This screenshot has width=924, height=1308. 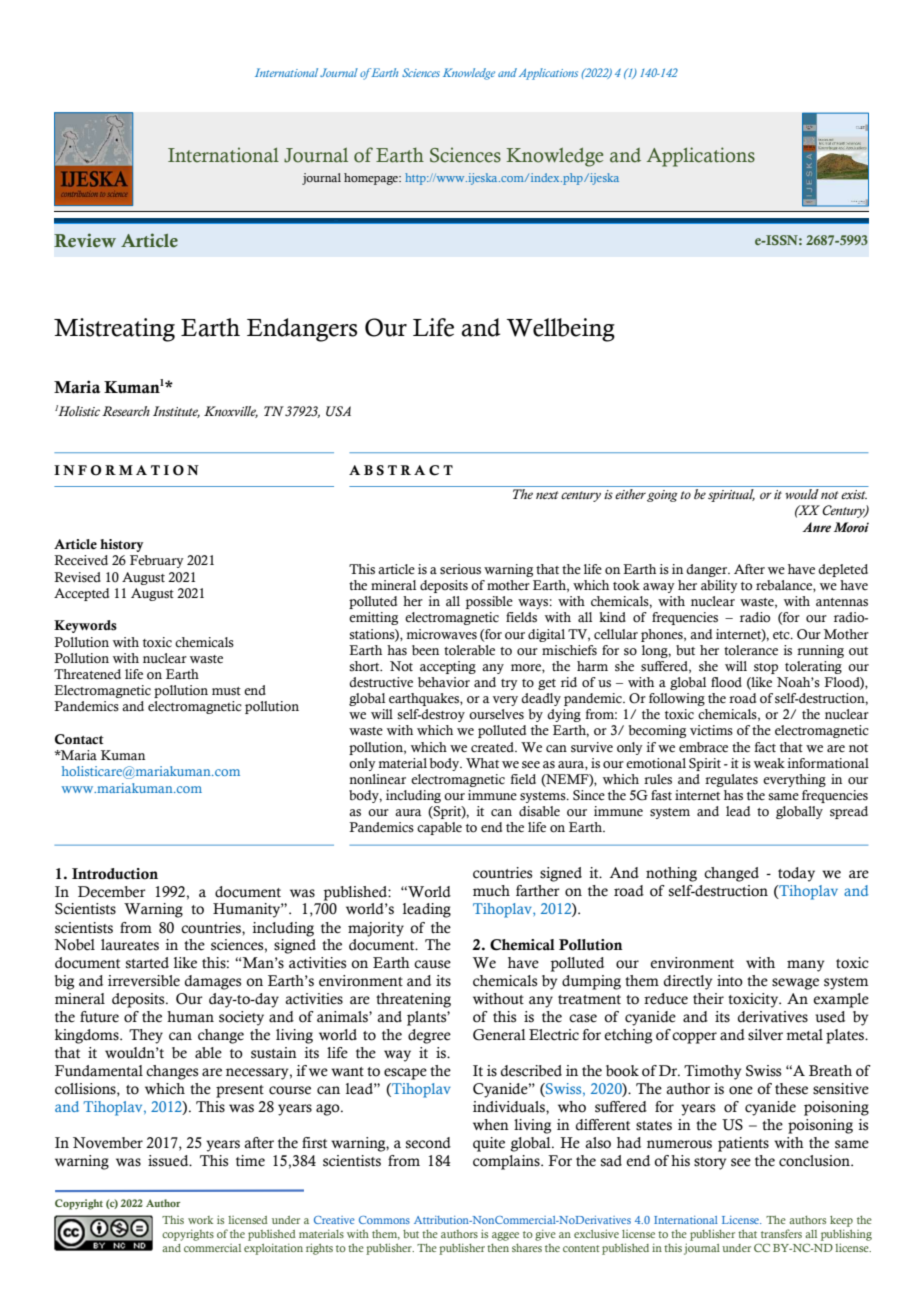 What do you see at coordinates (226, 691) in the screenshot?
I see `must` at bounding box center [226, 691].
